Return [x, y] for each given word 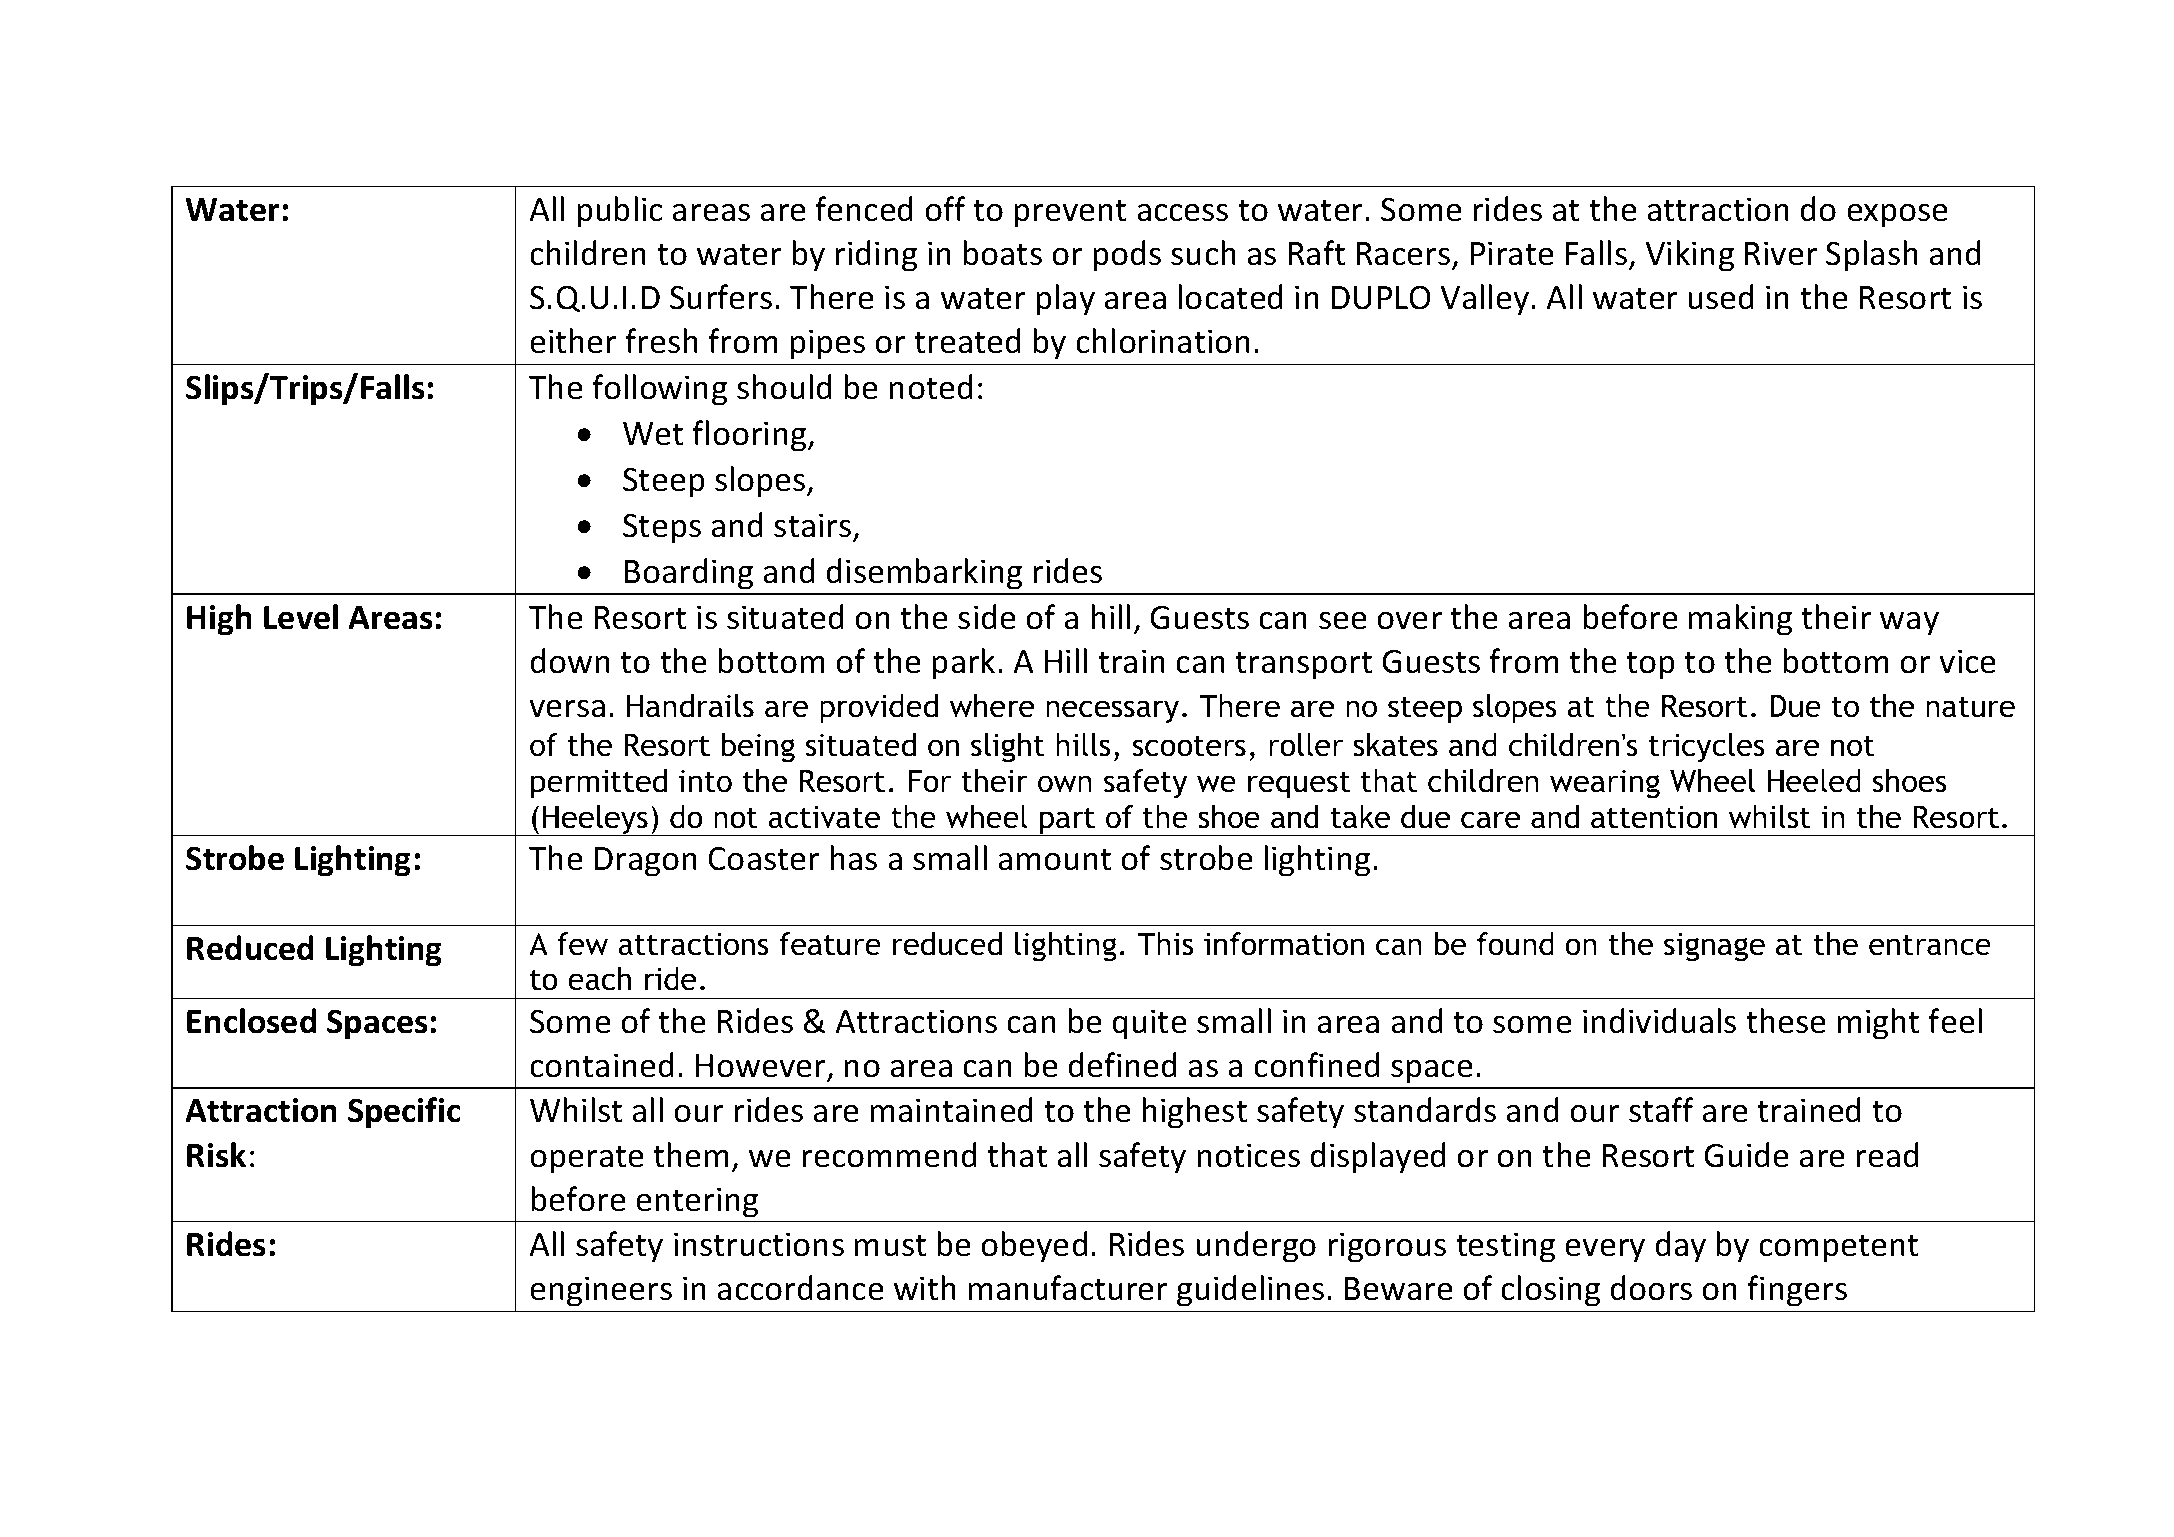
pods [1127, 256]
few [582, 944]
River [1781, 253]
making [1740, 620]
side [987, 617]
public [619, 212]
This [1165, 944]
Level [301, 617]
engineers [601, 1291]
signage [1714, 947]
